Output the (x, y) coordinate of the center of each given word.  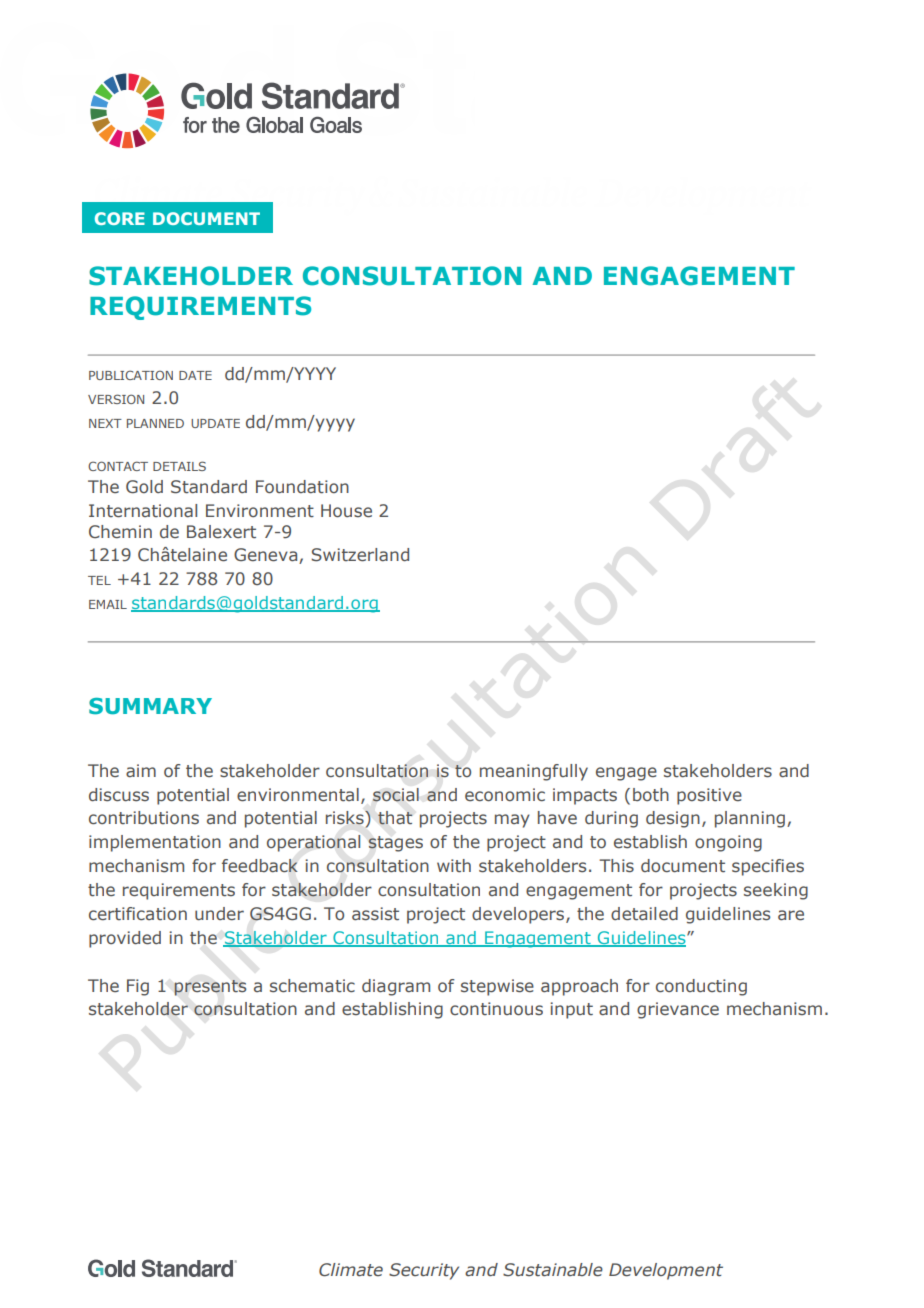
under (219, 914)
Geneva (267, 556)
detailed (644, 914)
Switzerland (360, 555)
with (454, 866)
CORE (120, 218)
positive (709, 796)
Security (424, 1271)
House (346, 511)
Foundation (302, 487)
